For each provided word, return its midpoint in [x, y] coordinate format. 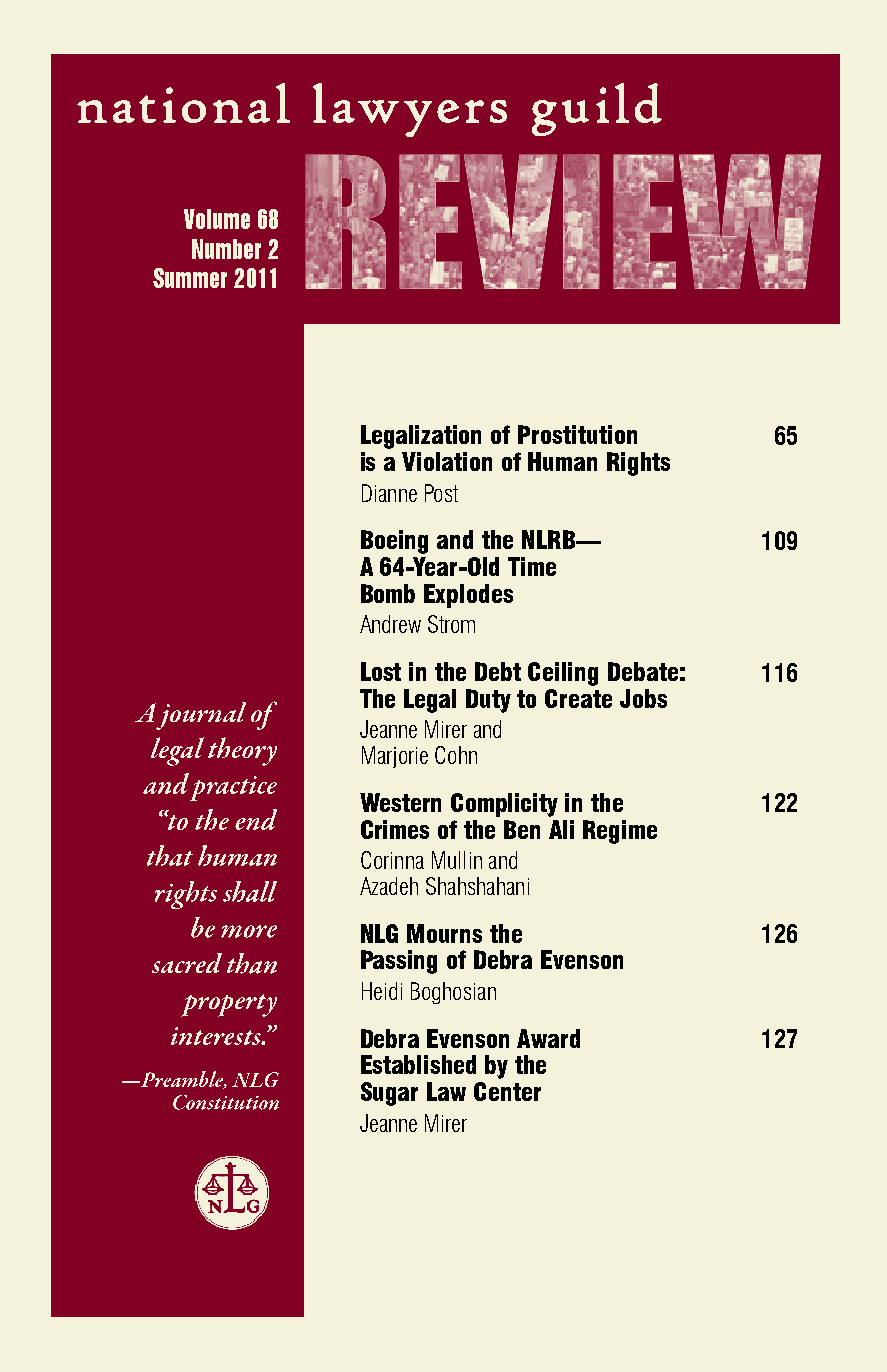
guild [597, 109]
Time [532, 566]
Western [400, 802]
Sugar [389, 1094]
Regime [620, 832]
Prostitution [577, 434]
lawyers [410, 110]
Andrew [390, 624]
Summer [190, 278]
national [183, 103]
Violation [447, 461]
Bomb [388, 593]
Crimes [395, 829]
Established [418, 1064]
